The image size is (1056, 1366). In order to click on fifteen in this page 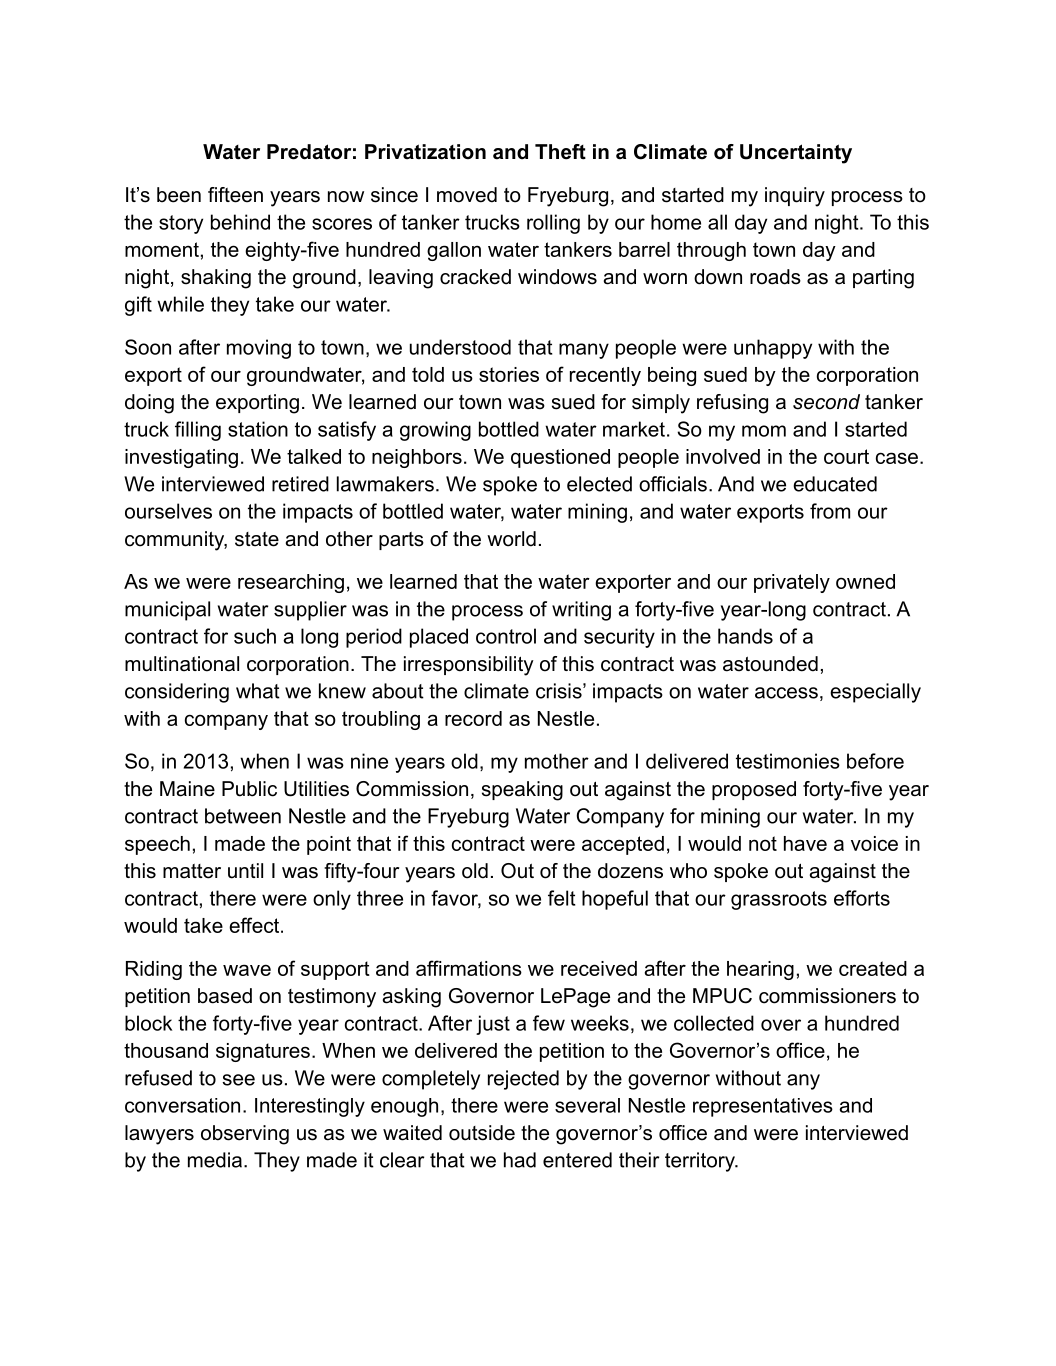, I will do `click(235, 195)`.
